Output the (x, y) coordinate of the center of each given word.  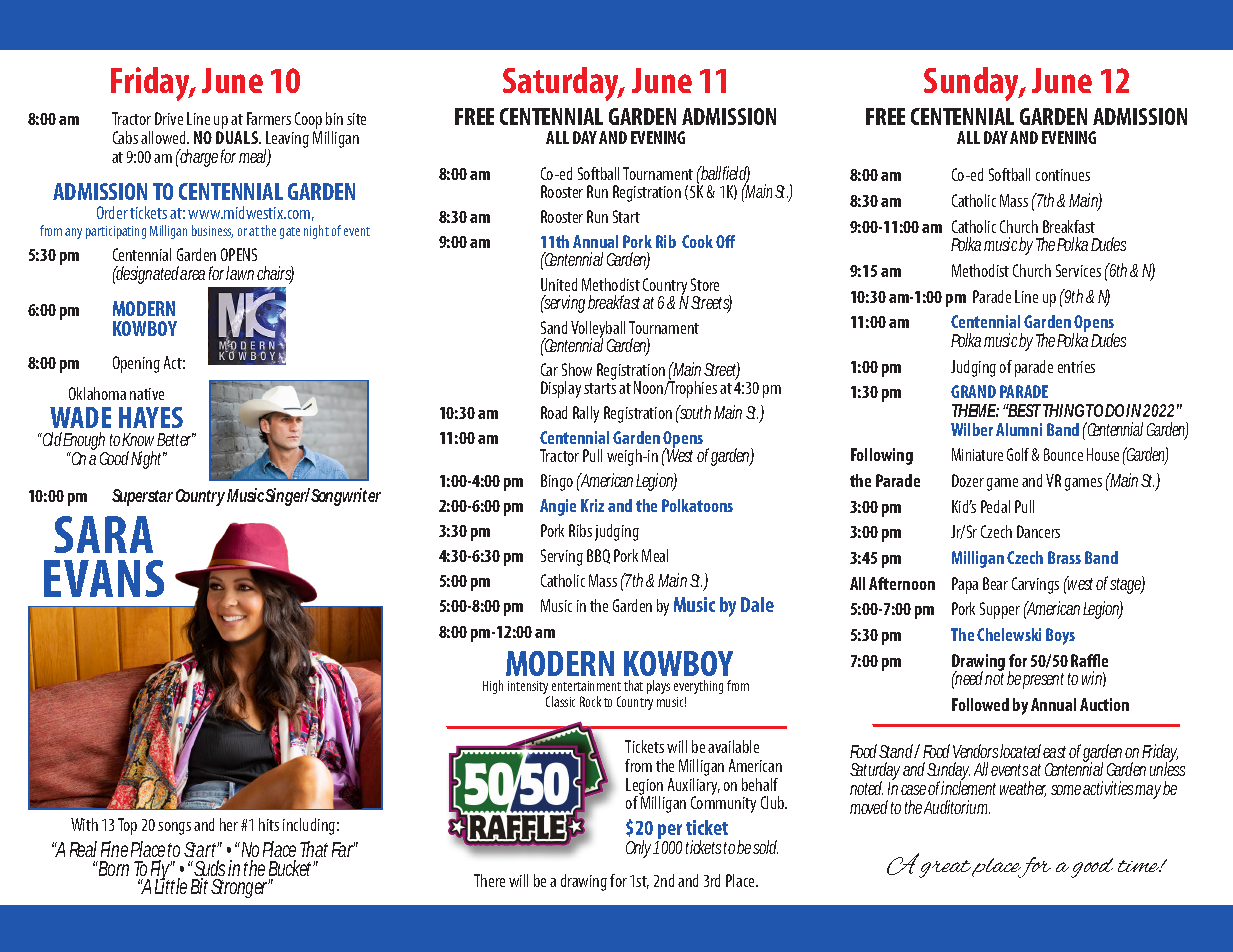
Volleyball (598, 331)
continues (1063, 175)
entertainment (586, 686)
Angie (558, 507)
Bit (202, 886)
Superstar (142, 497)
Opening (136, 364)
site (356, 119)
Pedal (995, 506)
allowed (165, 137)
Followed (980, 704)
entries (1076, 367)
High (493, 687)
